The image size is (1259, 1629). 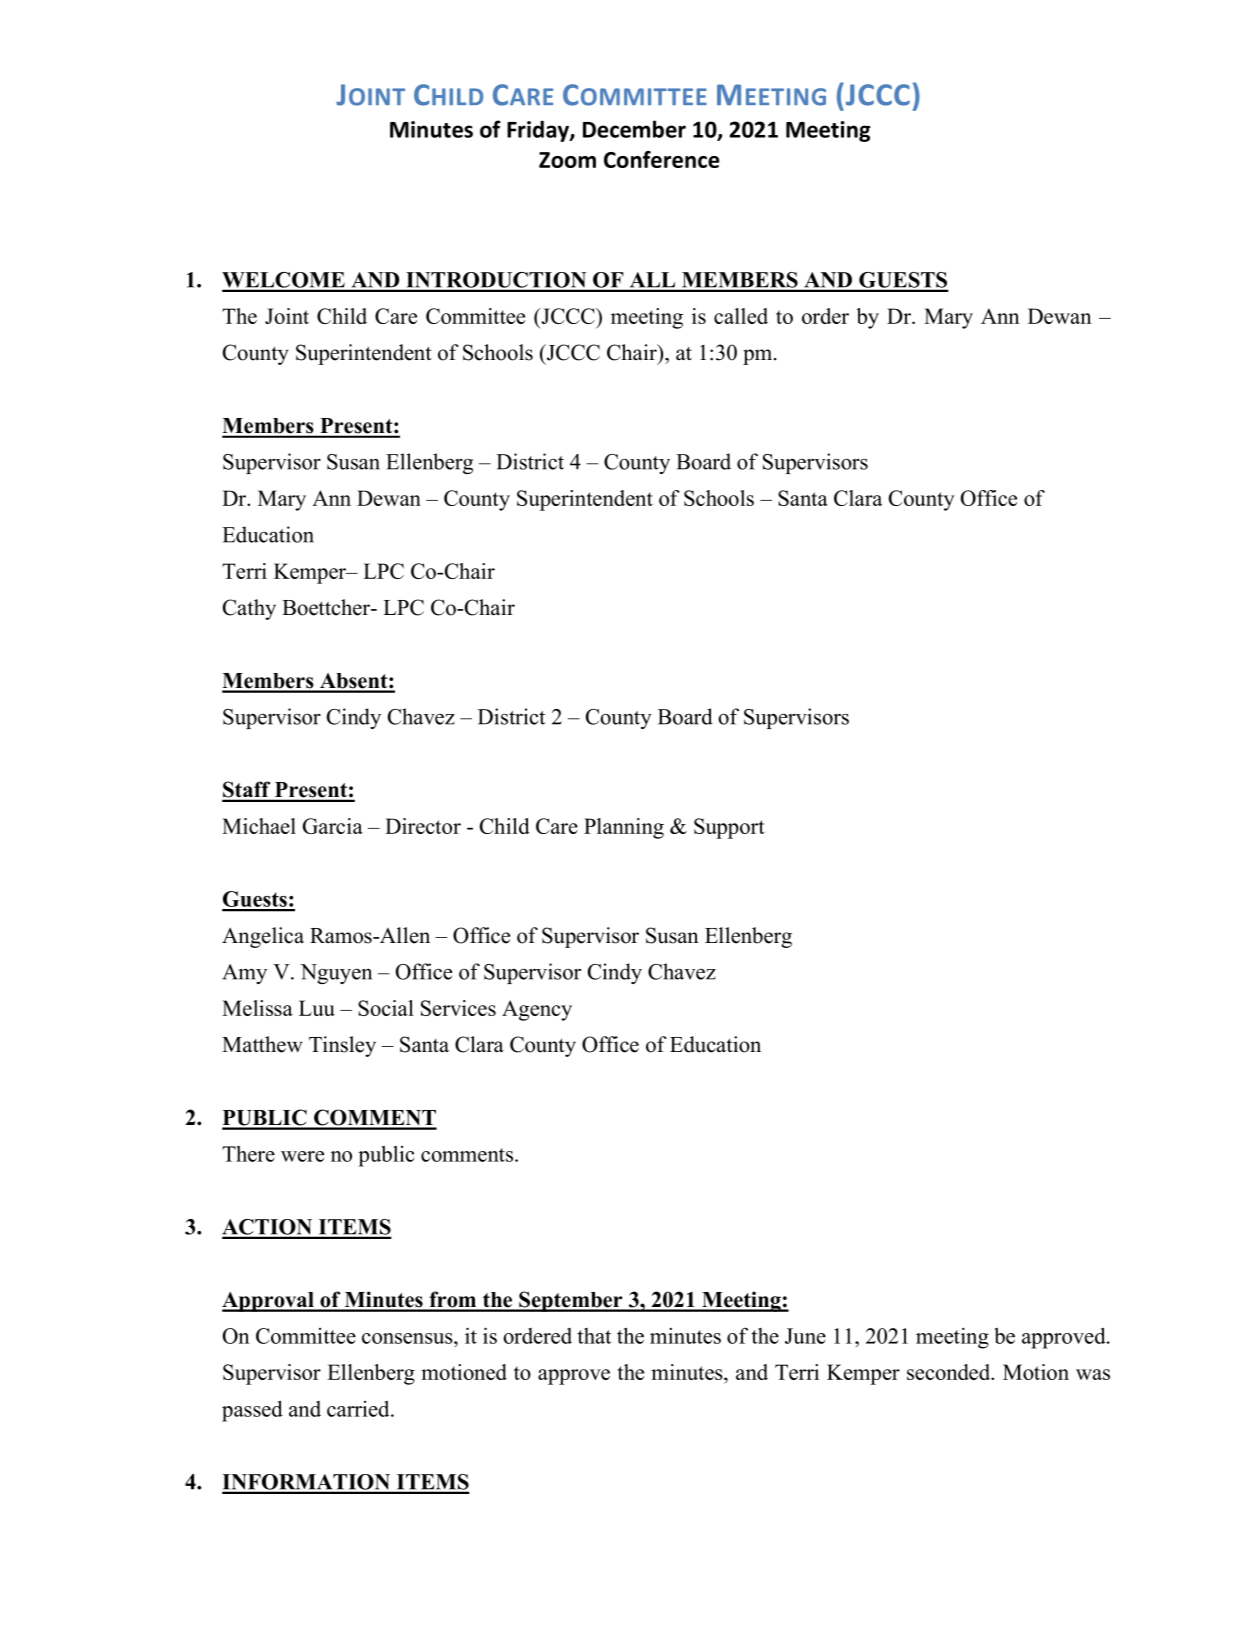 I want to click on Zoom, so click(x=567, y=160).
